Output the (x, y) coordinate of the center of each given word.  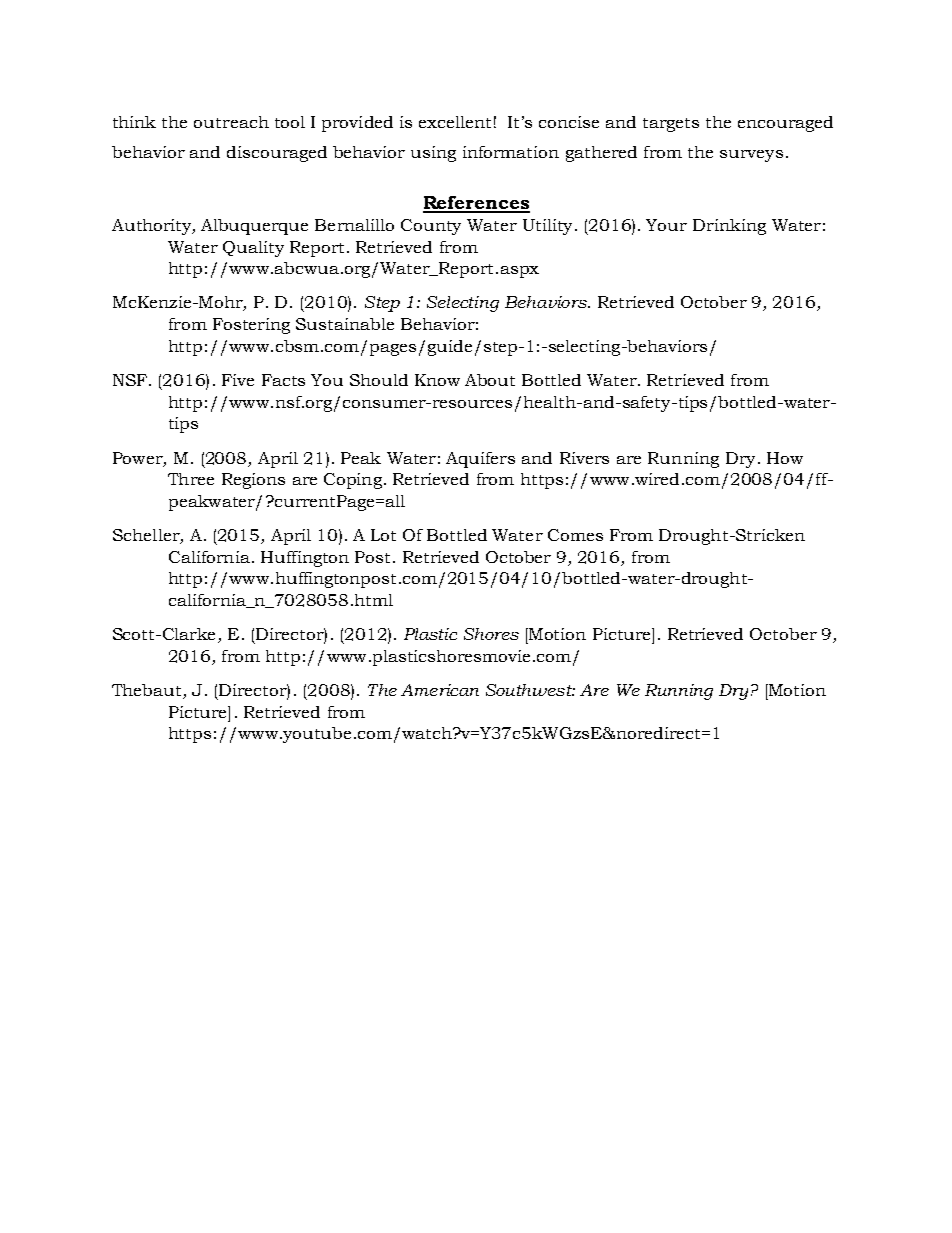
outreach (231, 122)
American (440, 690)
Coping (353, 481)
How (785, 458)
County (431, 227)
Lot (383, 535)
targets (671, 125)
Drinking (729, 227)
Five (238, 380)
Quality (253, 249)
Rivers (584, 458)
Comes (575, 535)
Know (437, 380)
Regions (253, 481)
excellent (455, 122)
